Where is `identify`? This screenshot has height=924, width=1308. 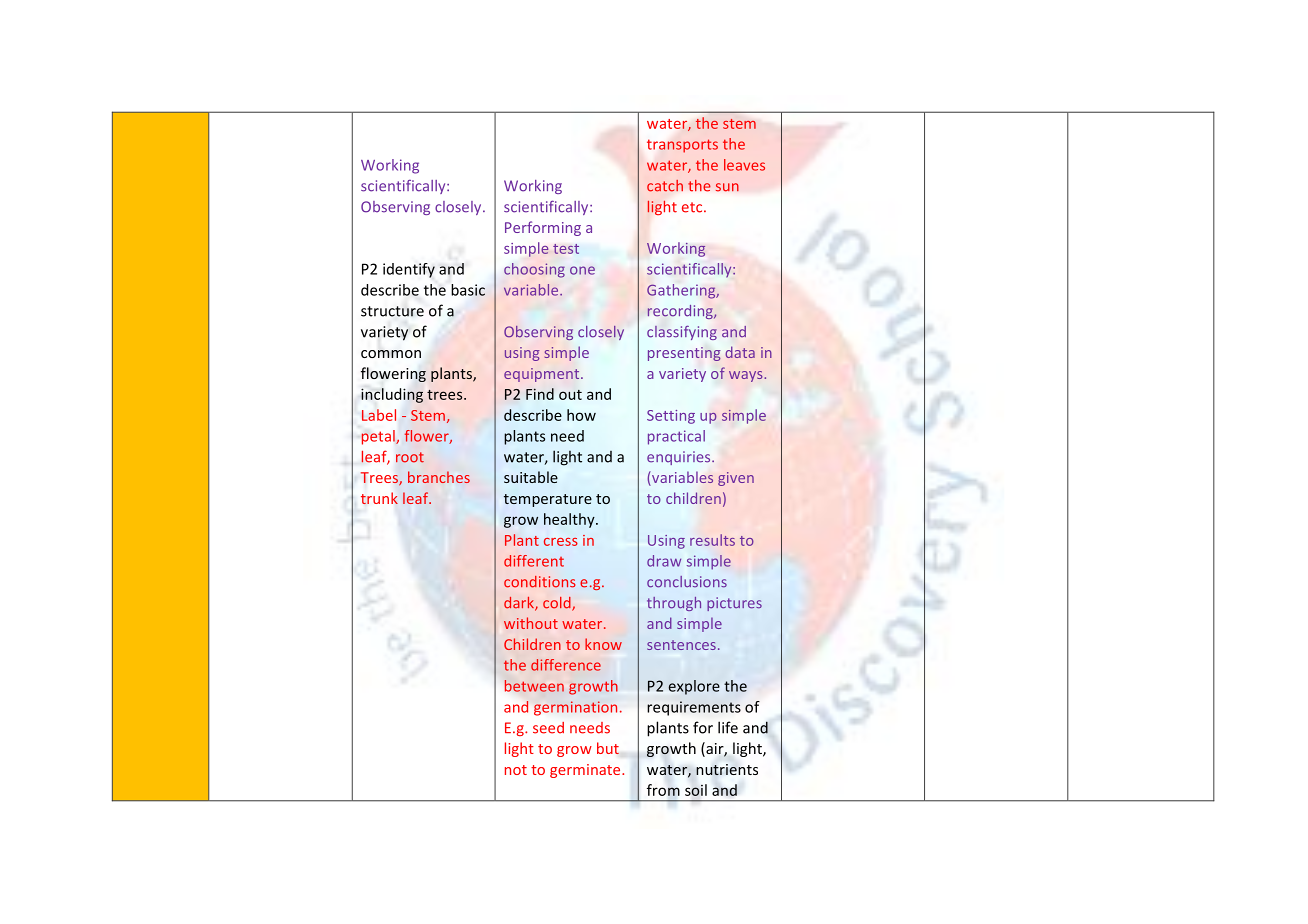 identify is located at coordinates (409, 270).
